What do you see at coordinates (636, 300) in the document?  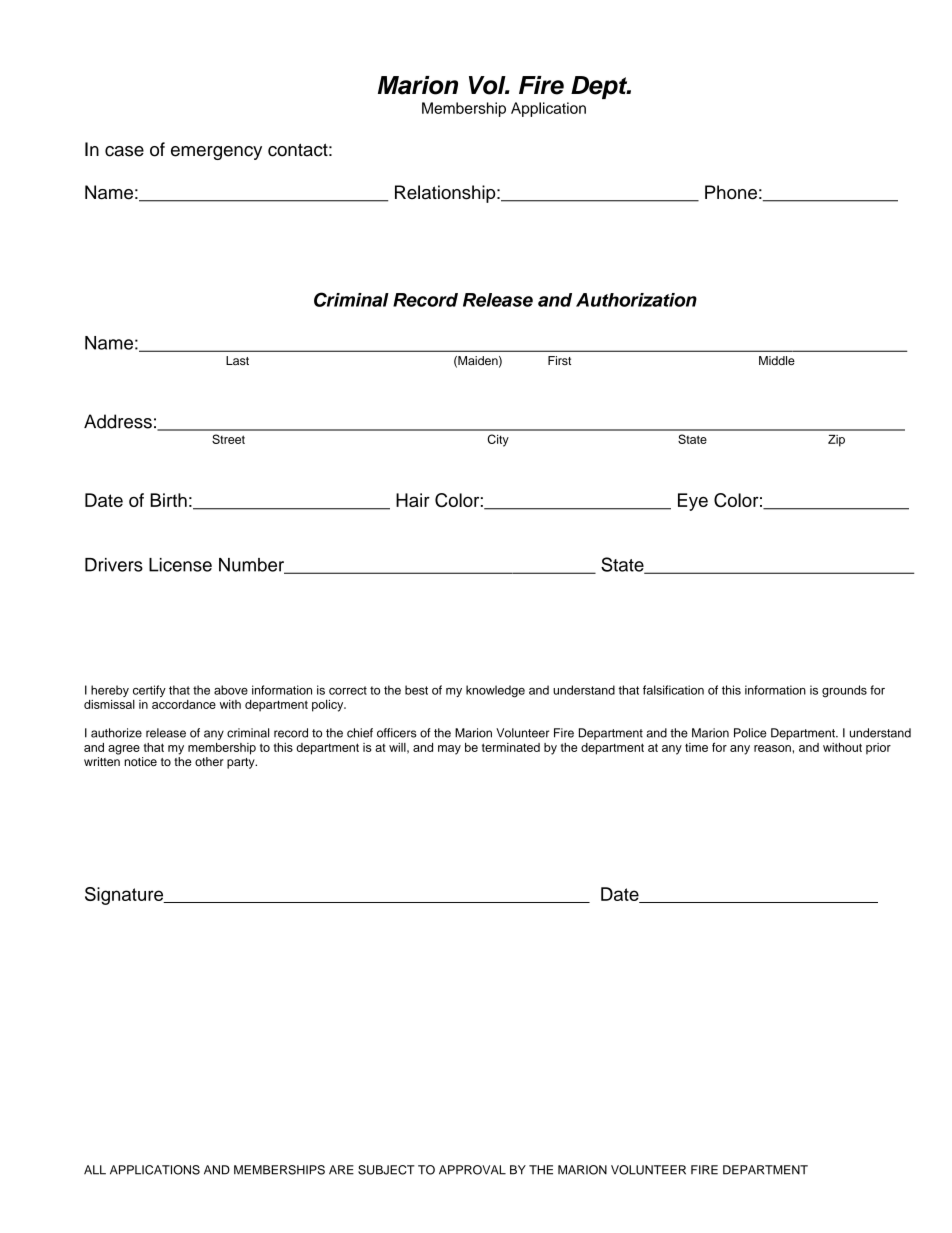 I see `Authorization` at bounding box center [636, 300].
